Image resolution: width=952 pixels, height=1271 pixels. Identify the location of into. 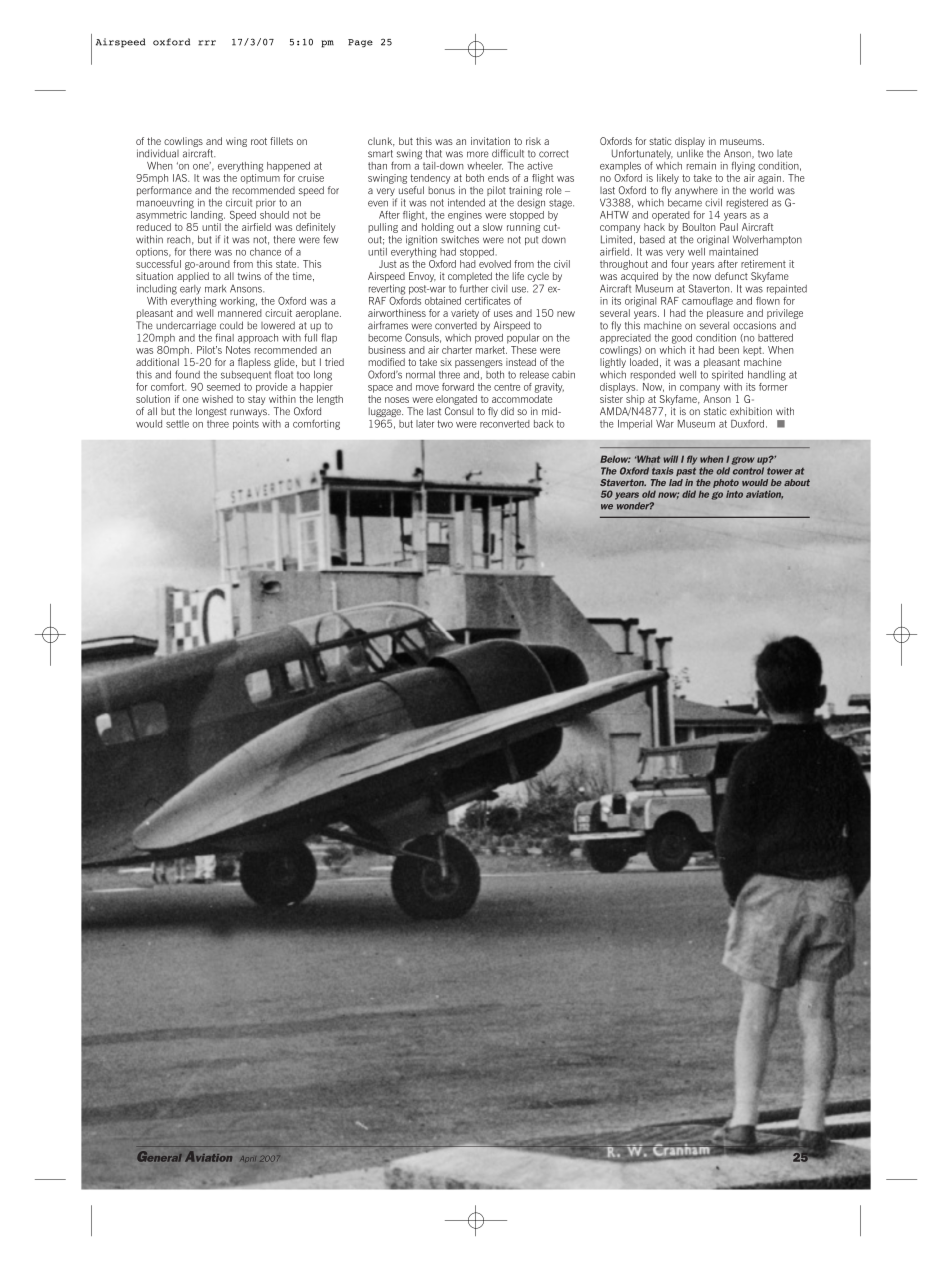
(734, 494).
